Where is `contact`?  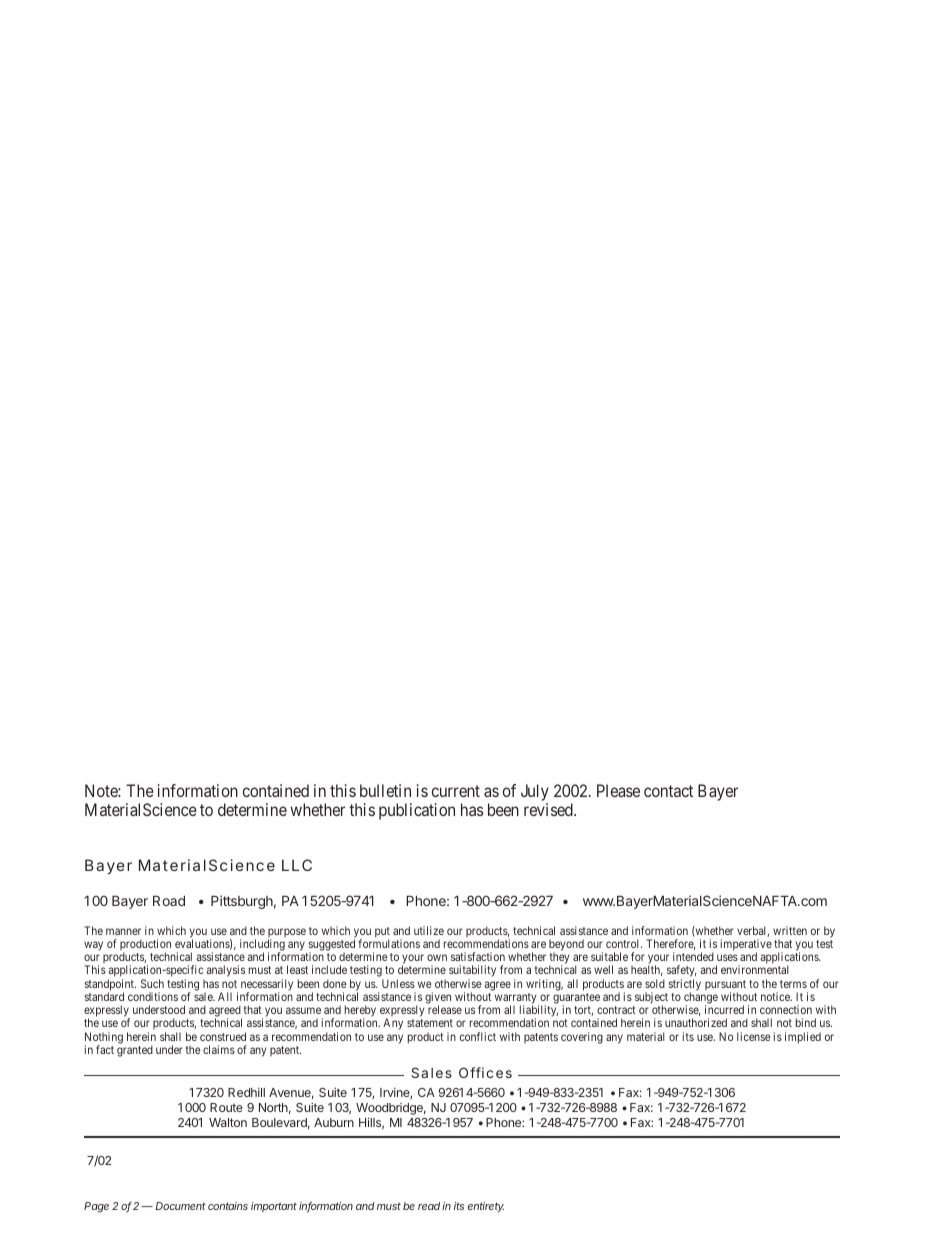
contact is located at coordinates (668, 791).
